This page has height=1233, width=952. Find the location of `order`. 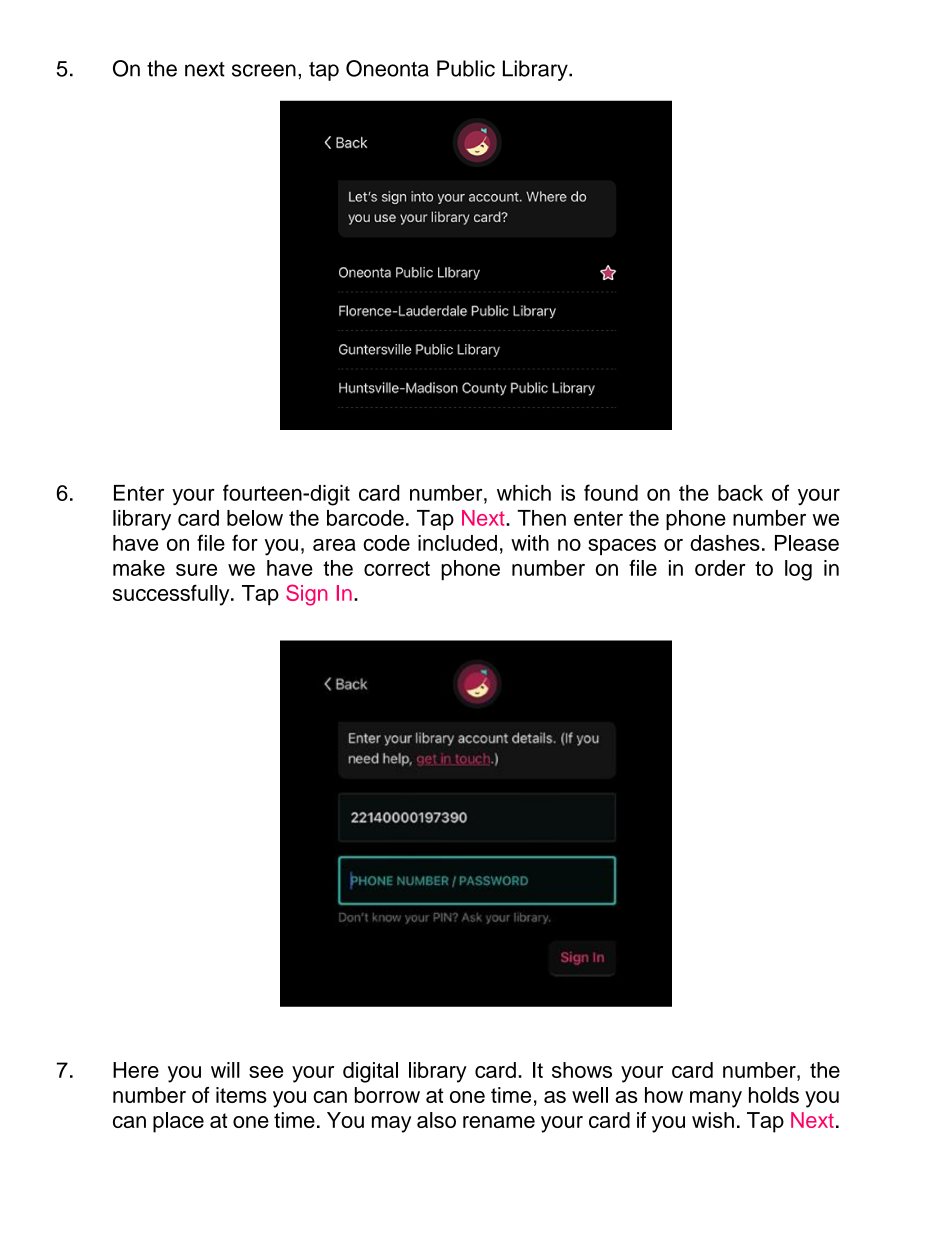

order is located at coordinates (720, 568).
